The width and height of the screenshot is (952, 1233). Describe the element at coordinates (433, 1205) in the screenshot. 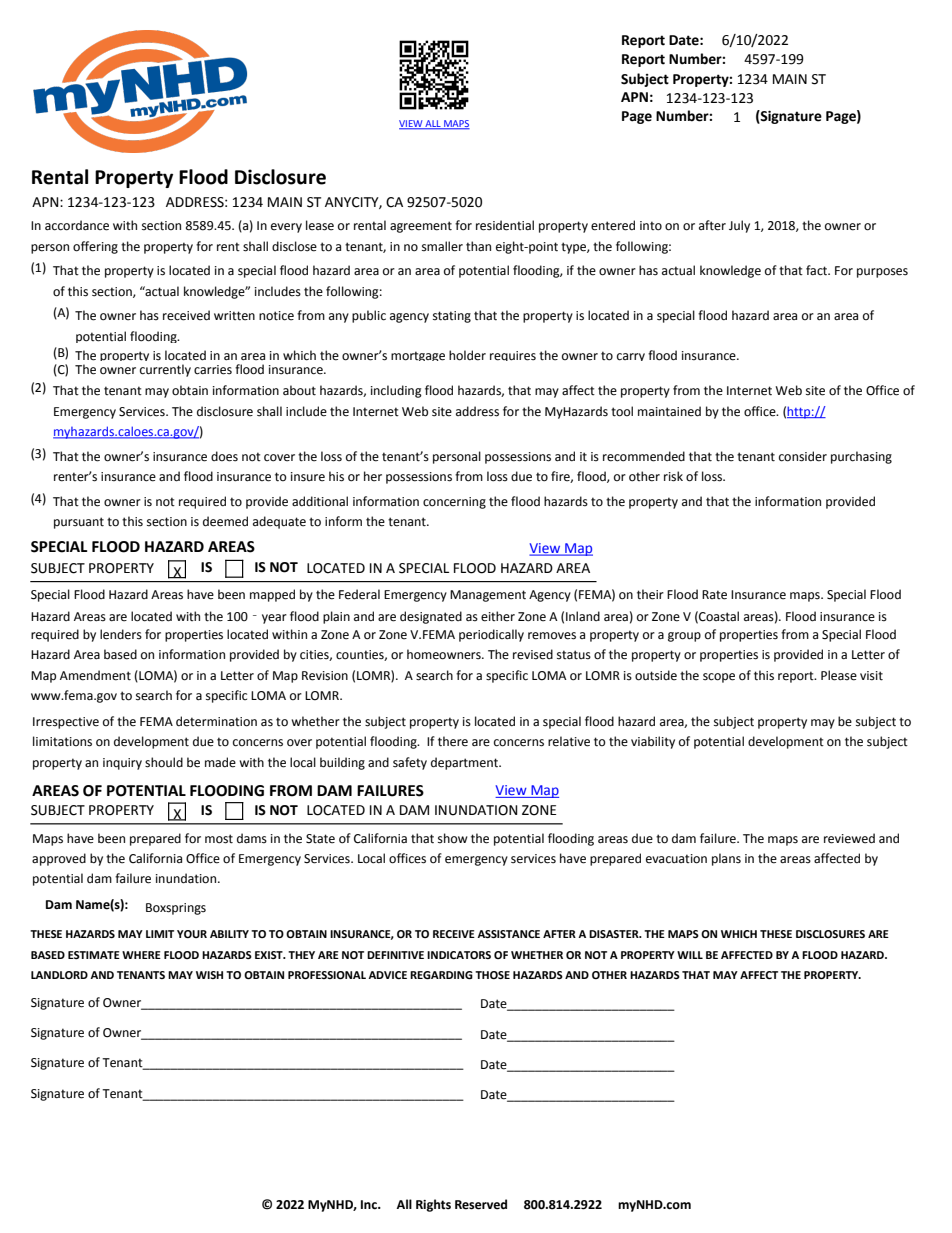

I see `Rights` at that location.
